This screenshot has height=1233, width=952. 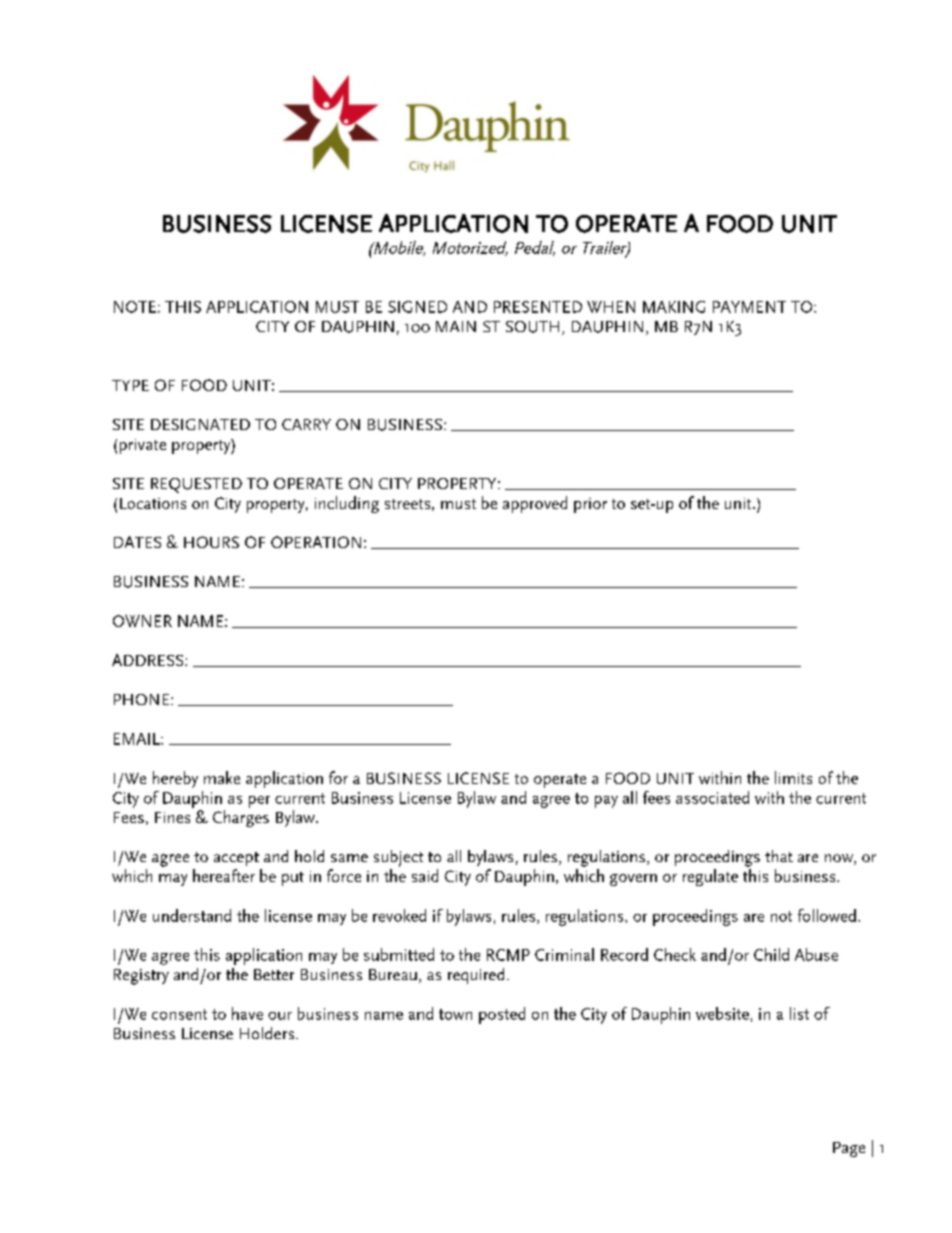 I want to click on MAIN, so click(x=456, y=326).
